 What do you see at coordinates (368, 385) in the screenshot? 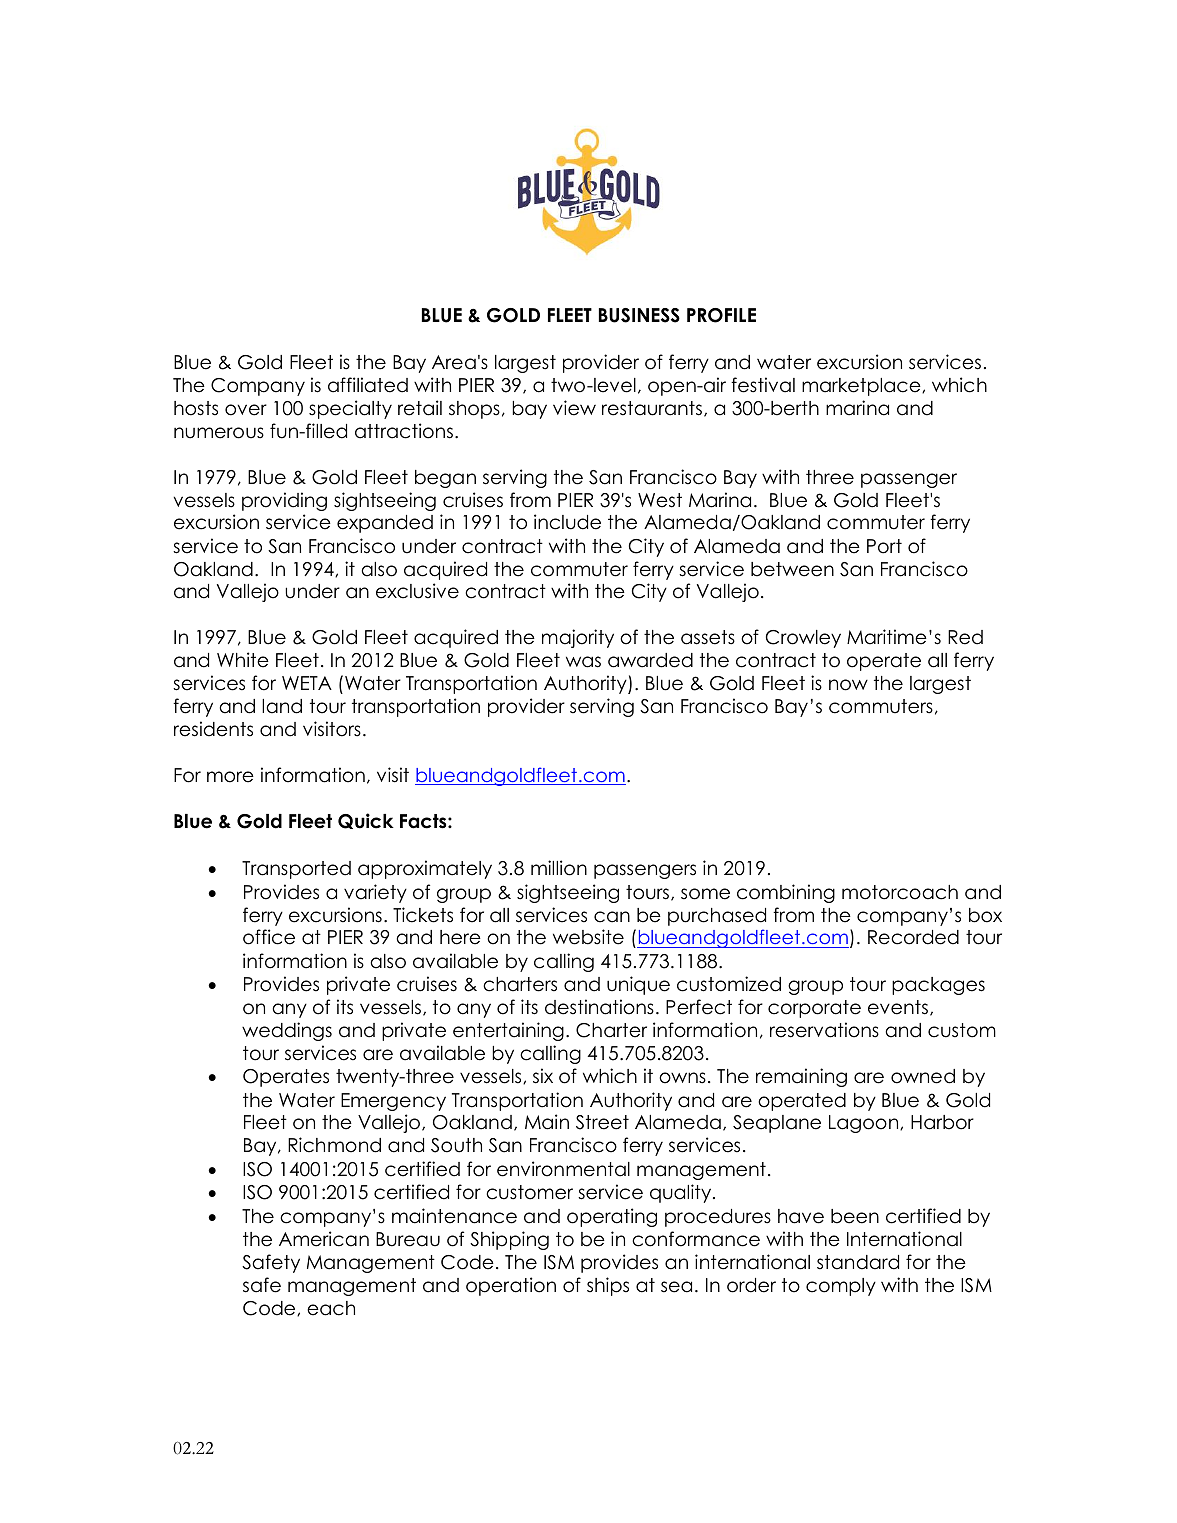
I see `affiliated` at bounding box center [368, 385].
